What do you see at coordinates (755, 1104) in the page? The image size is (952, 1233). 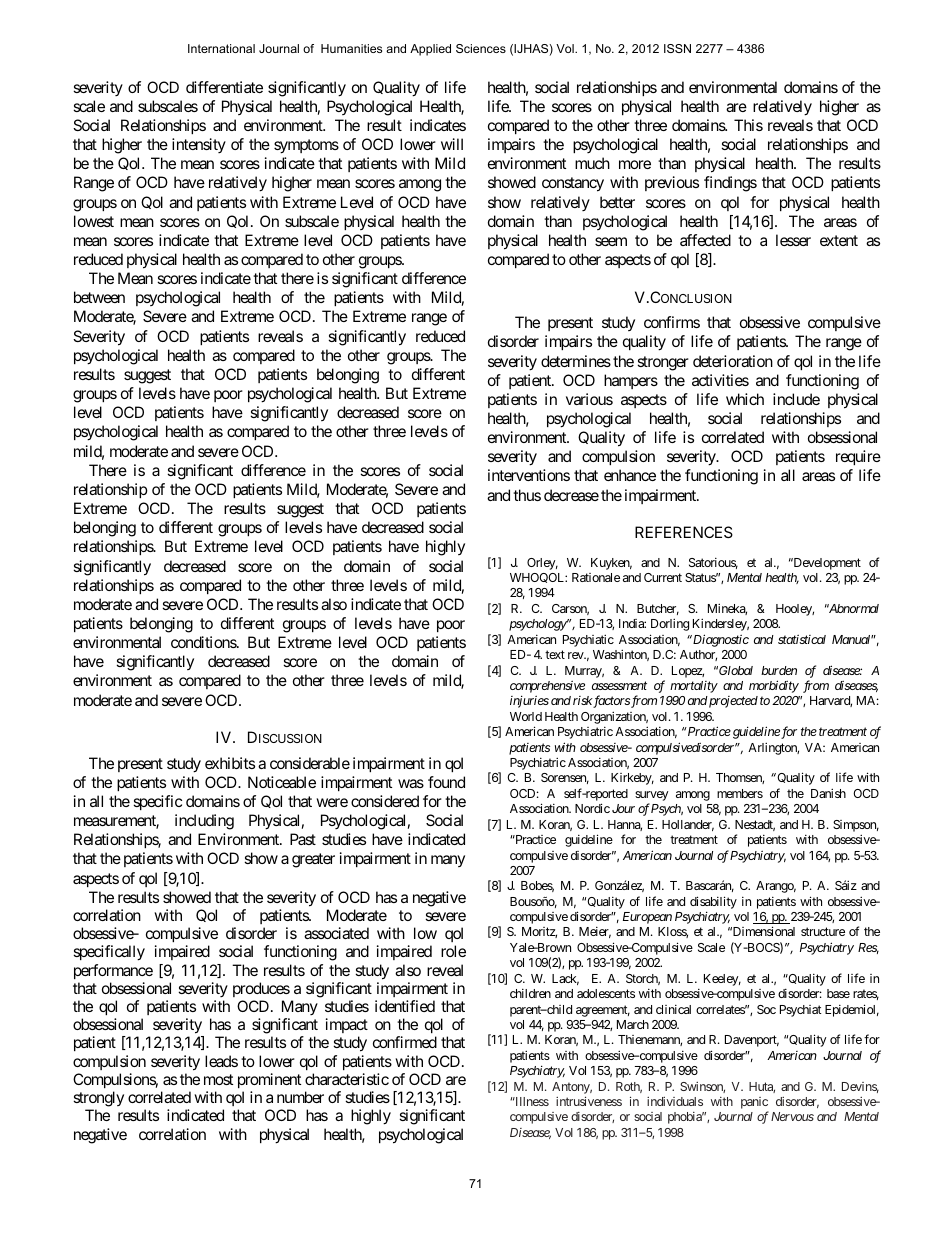 I see `panic` at bounding box center [755, 1104].
